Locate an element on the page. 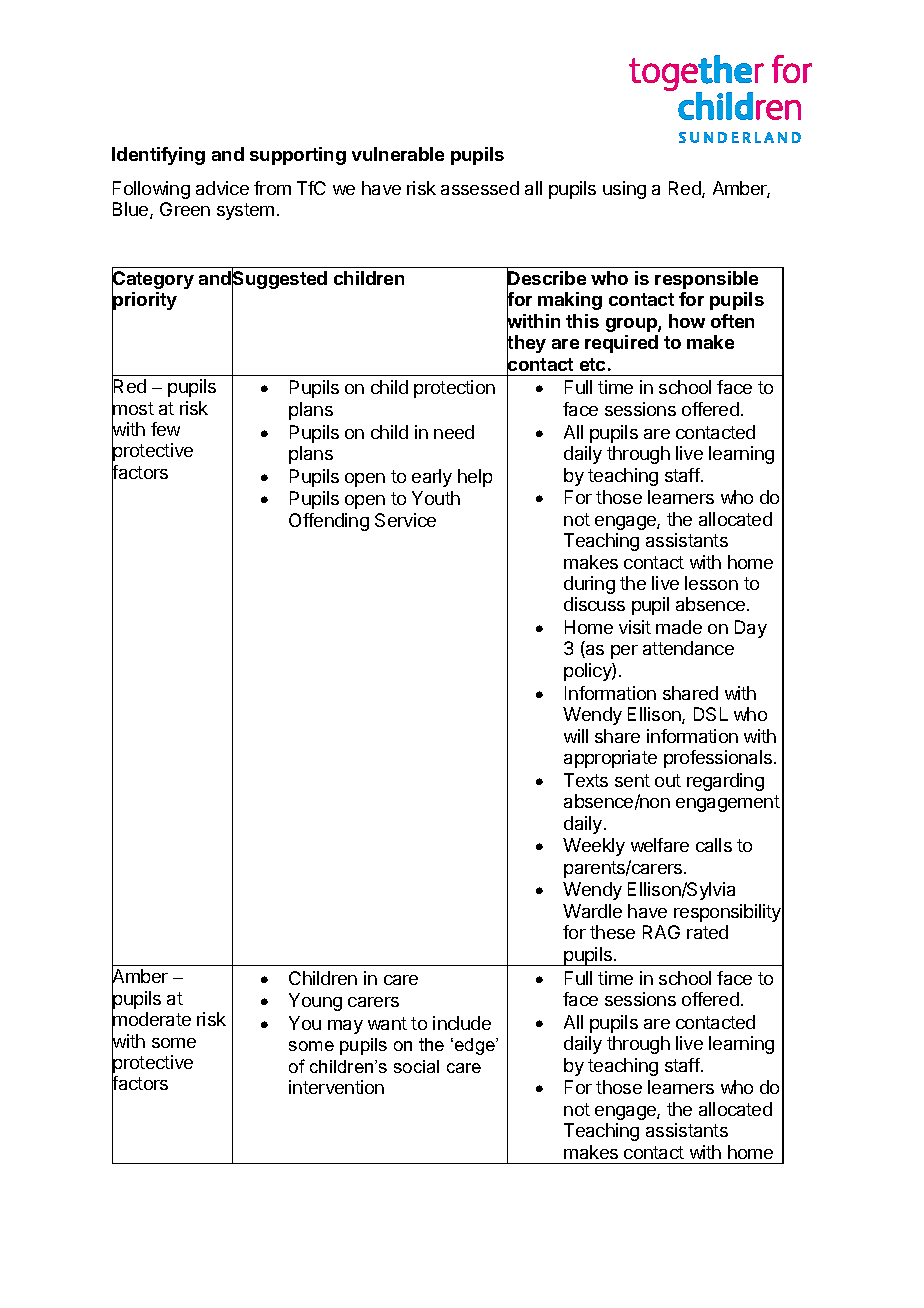 This page has width=924, height=1308. professionals is located at coordinates (719, 759).
